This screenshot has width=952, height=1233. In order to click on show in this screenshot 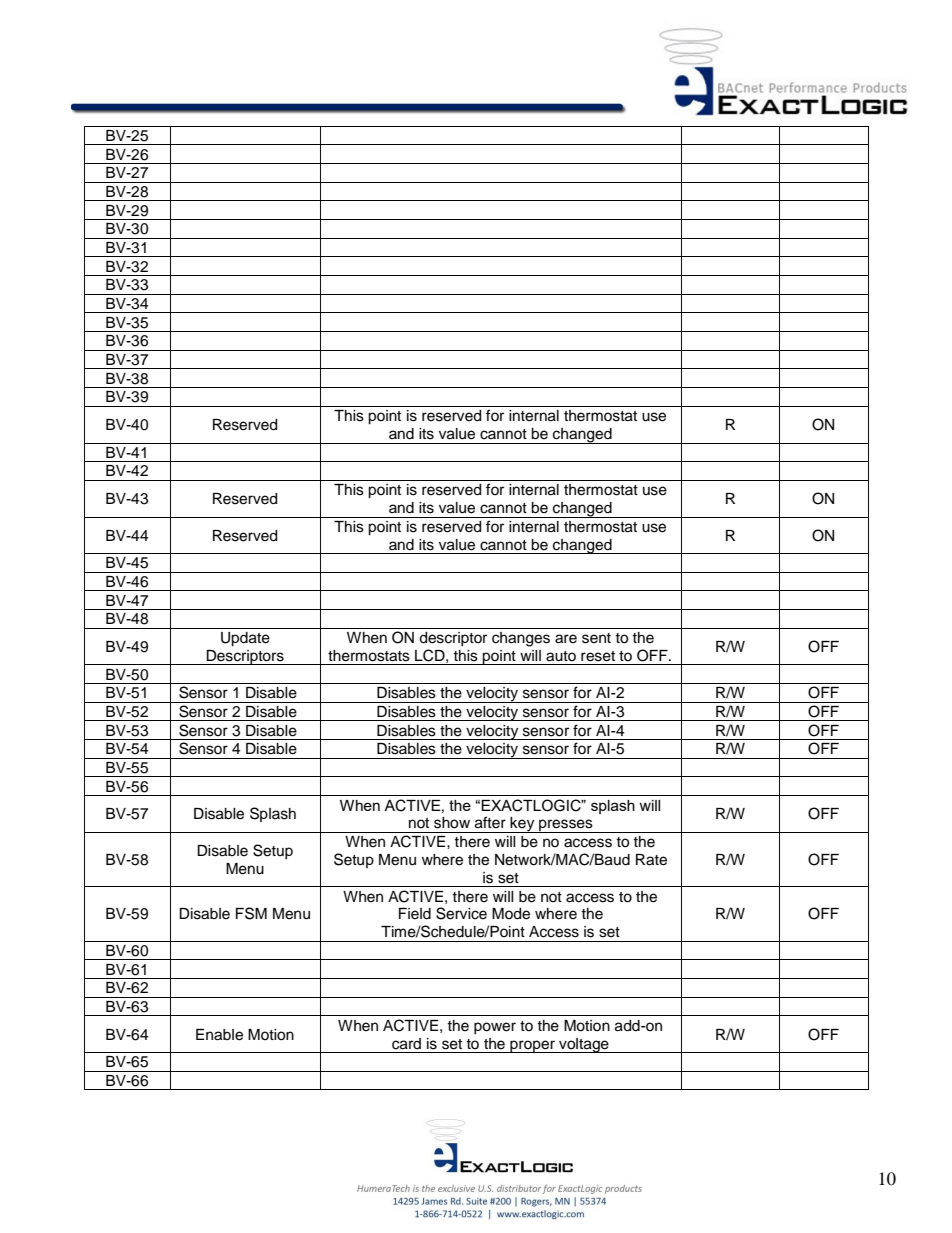, I will do `click(452, 823)`.
